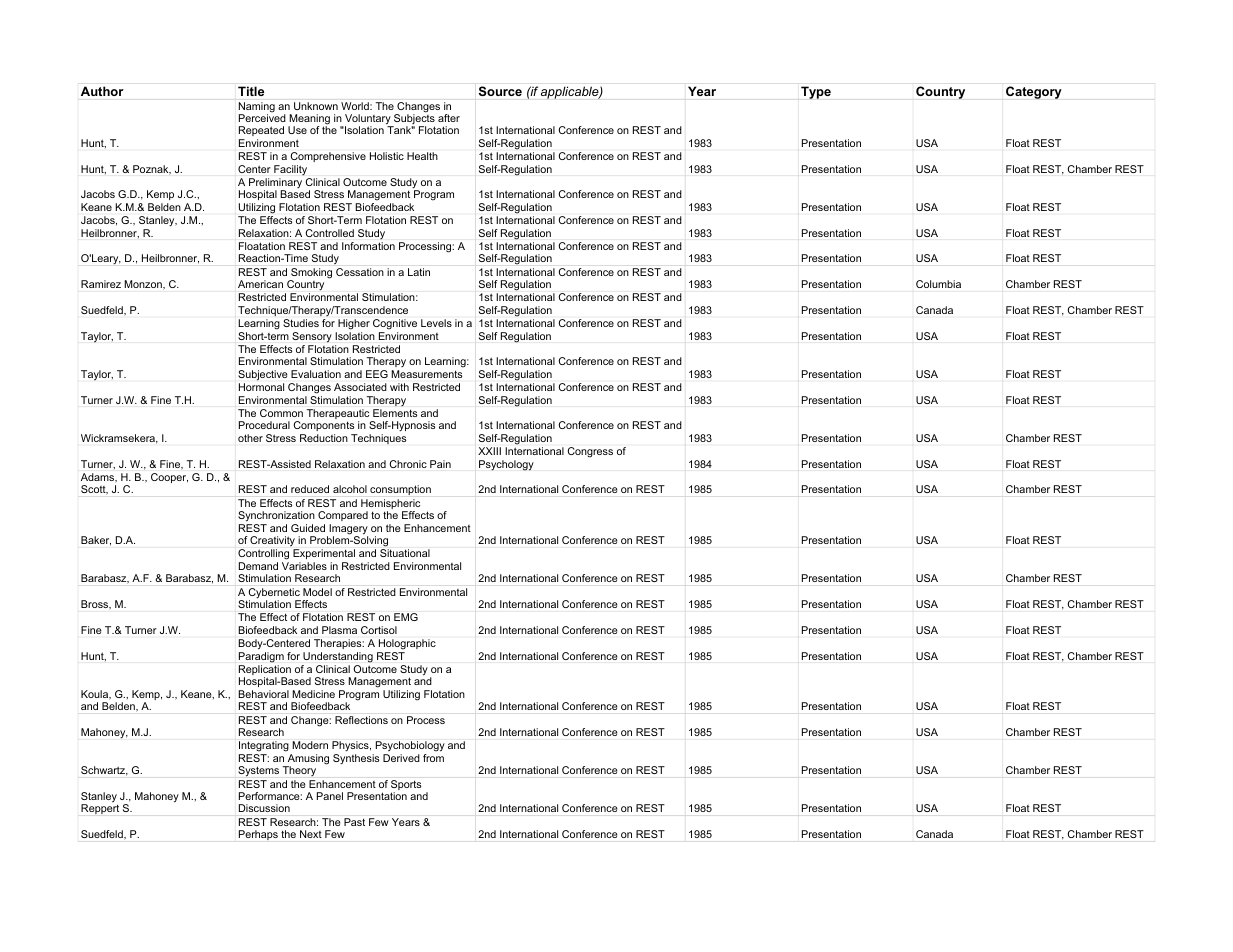  Describe the element at coordinates (816, 92) in the page. I see `Type` at that location.
